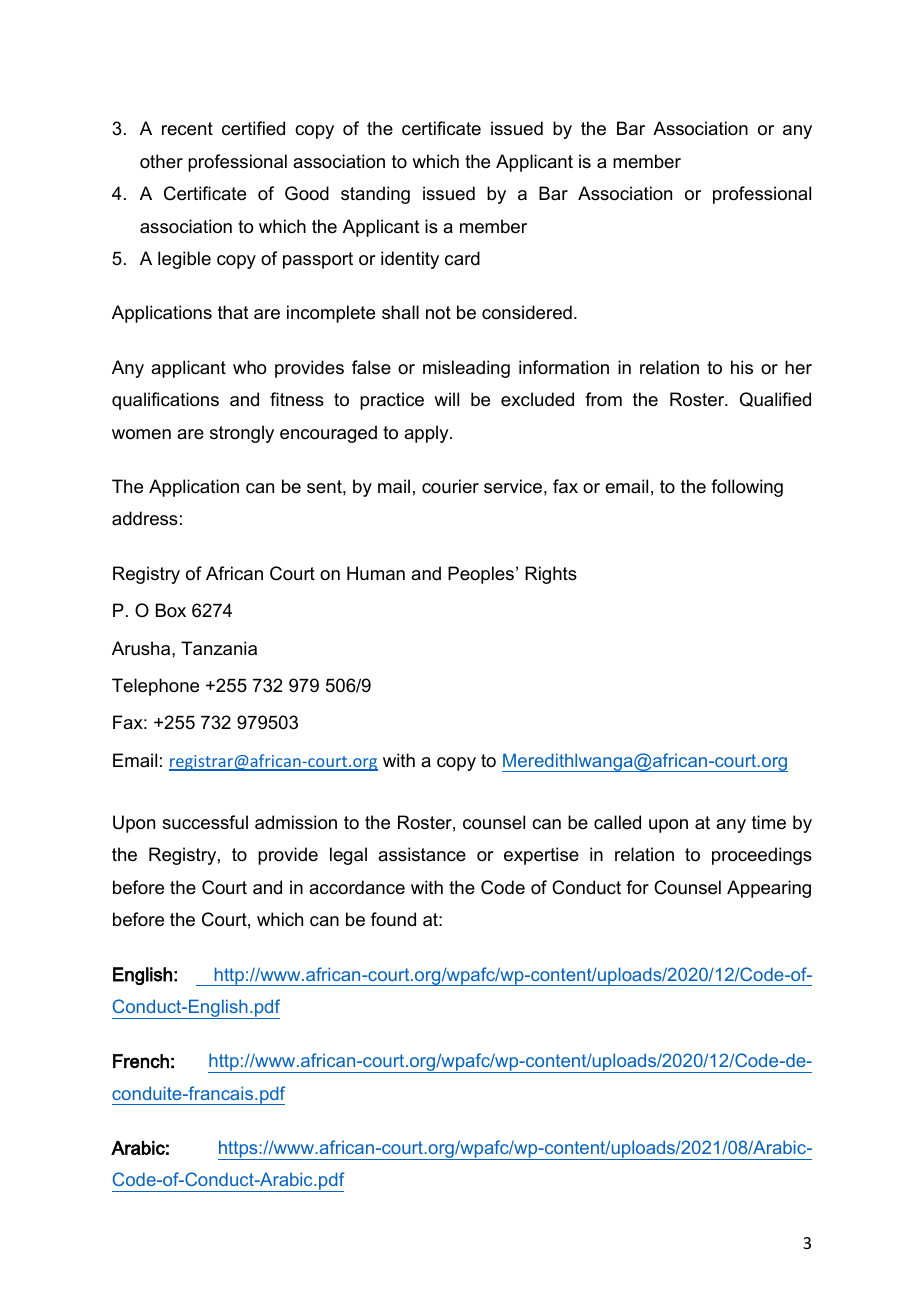 The image size is (924, 1309). Describe the element at coordinates (747, 488) in the page. I see `following` at that location.
